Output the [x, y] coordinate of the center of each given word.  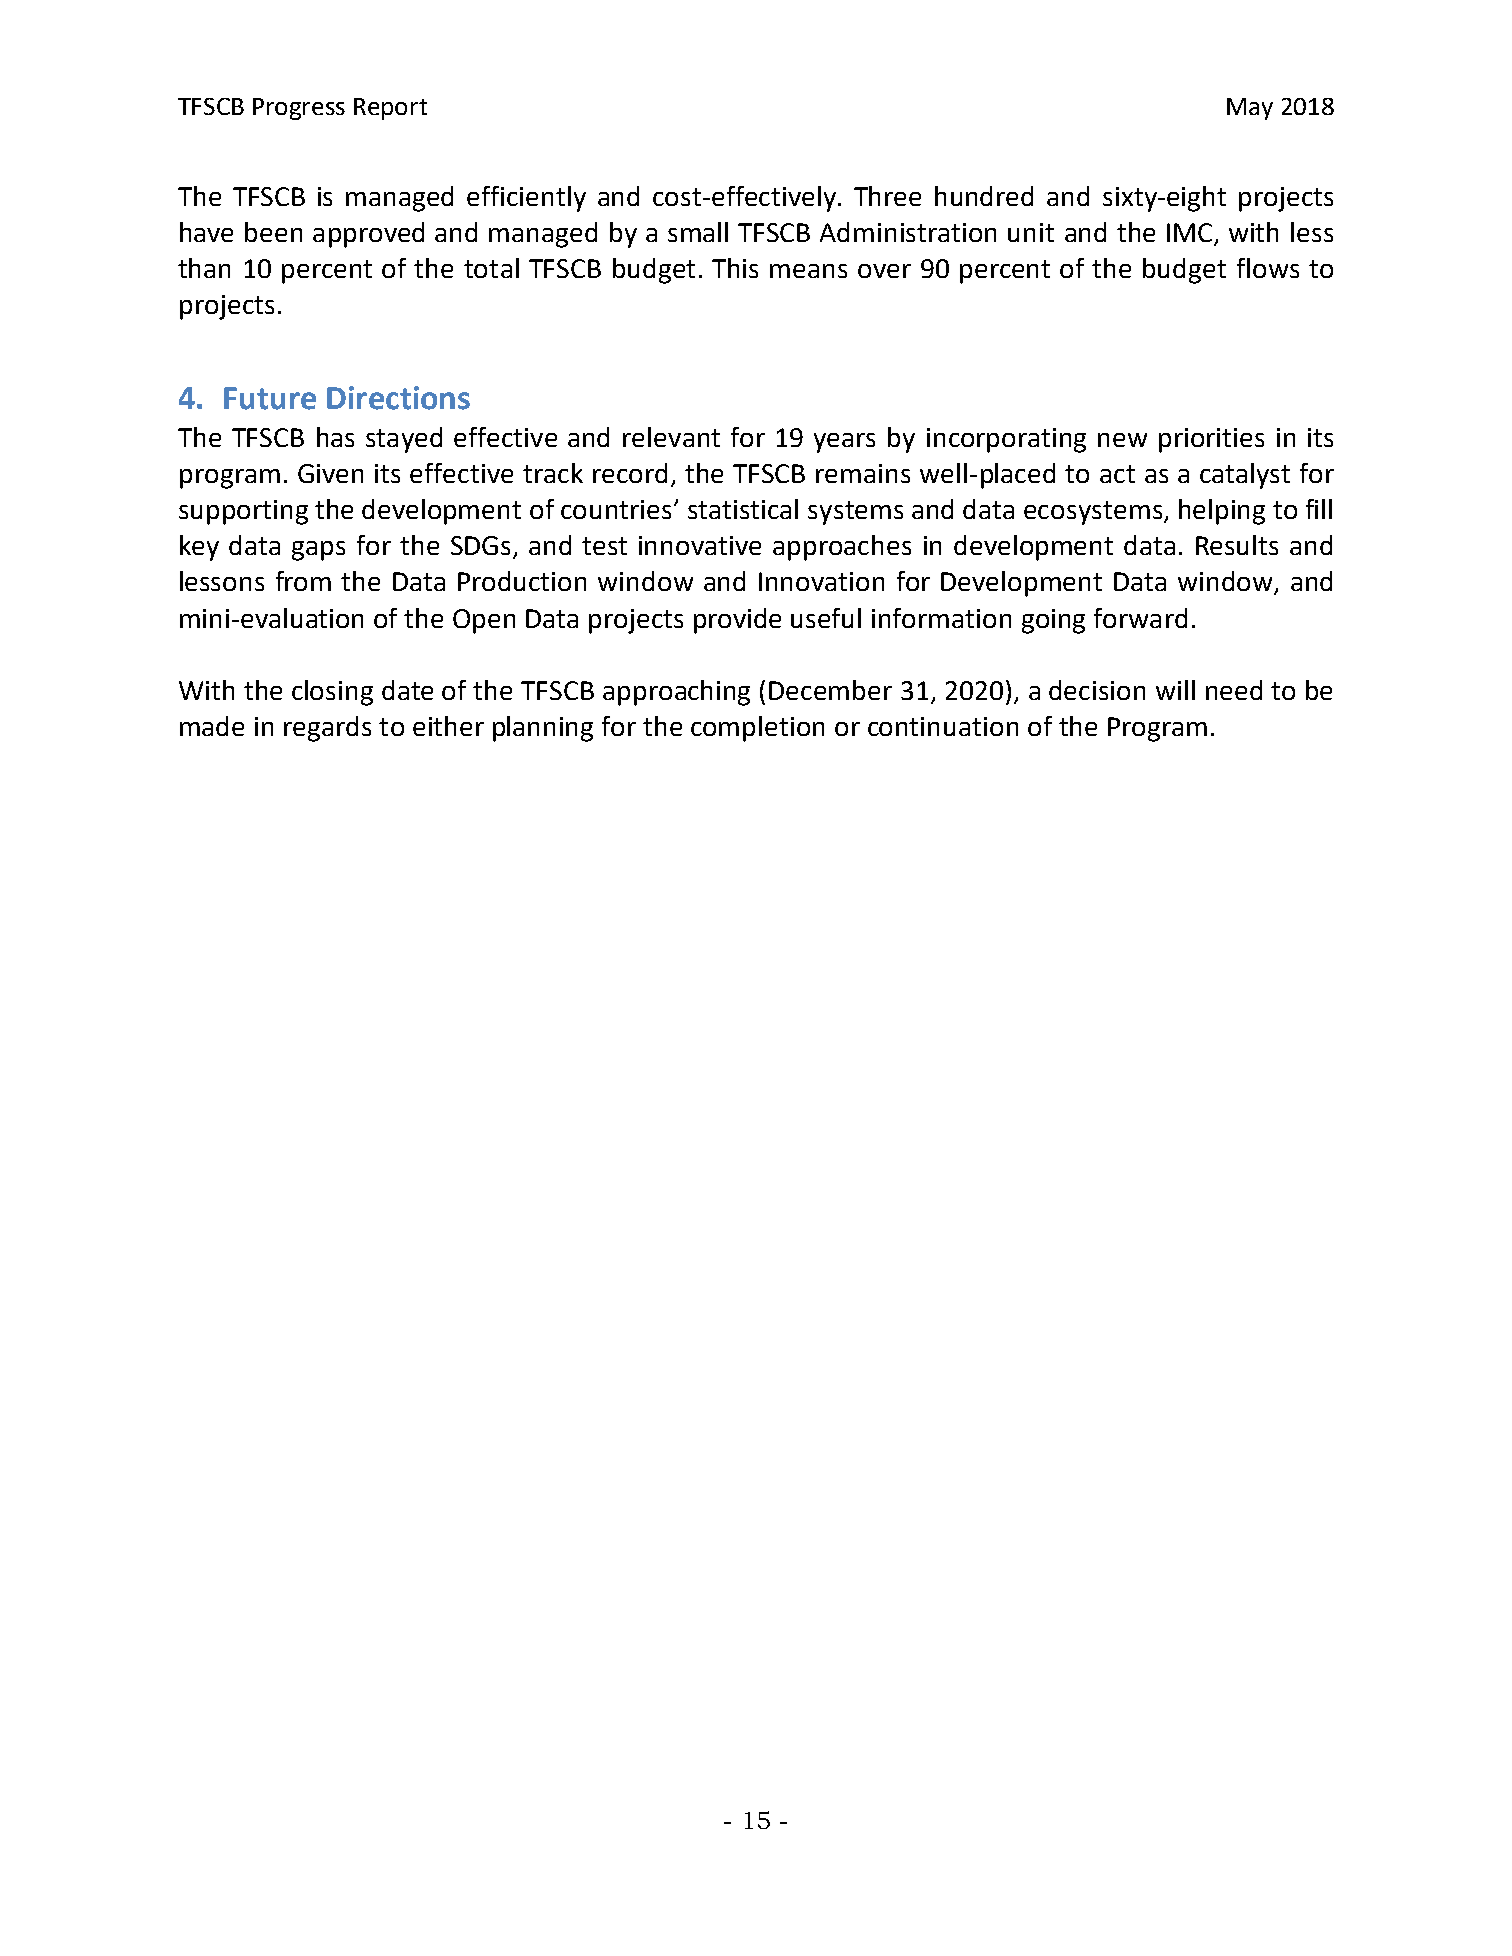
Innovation [821, 581]
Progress [299, 109]
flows [1268, 268]
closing [332, 693]
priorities [1211, 440]
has [335, 437]
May [1250, 109]
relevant [671, 437]
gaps [318, 551]
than [204, 268]
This [735, 268]
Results [1237, 545]
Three [887, 196]
